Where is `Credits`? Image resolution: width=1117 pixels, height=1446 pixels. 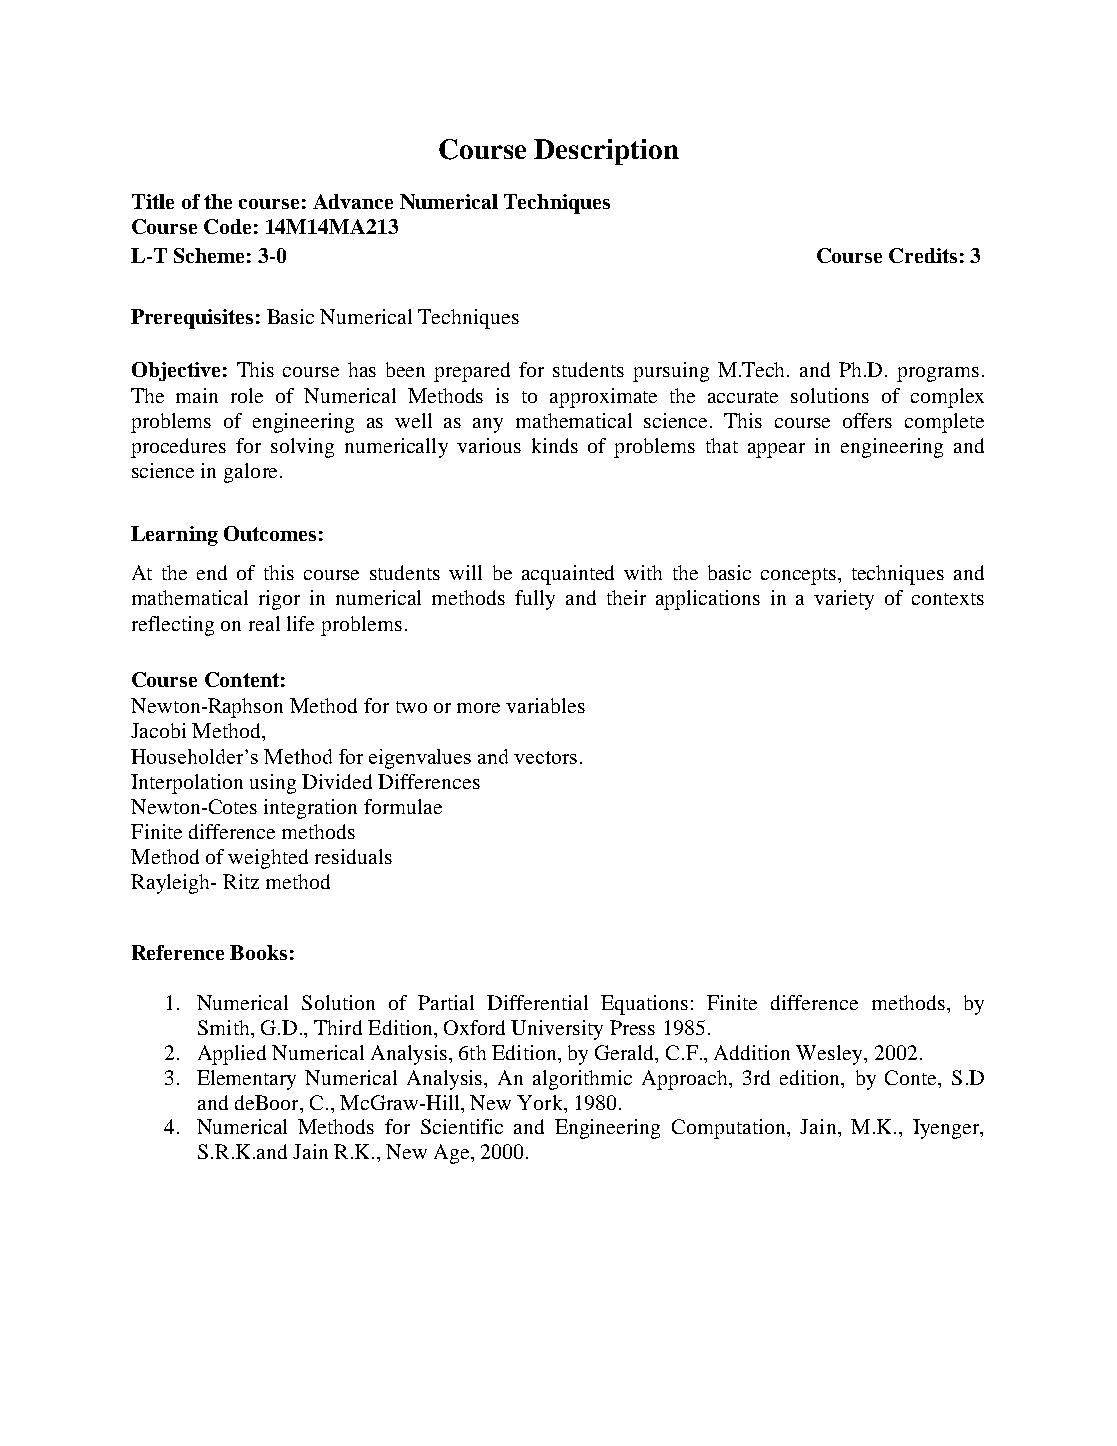
Credits is located at coordinates (923, 255).
